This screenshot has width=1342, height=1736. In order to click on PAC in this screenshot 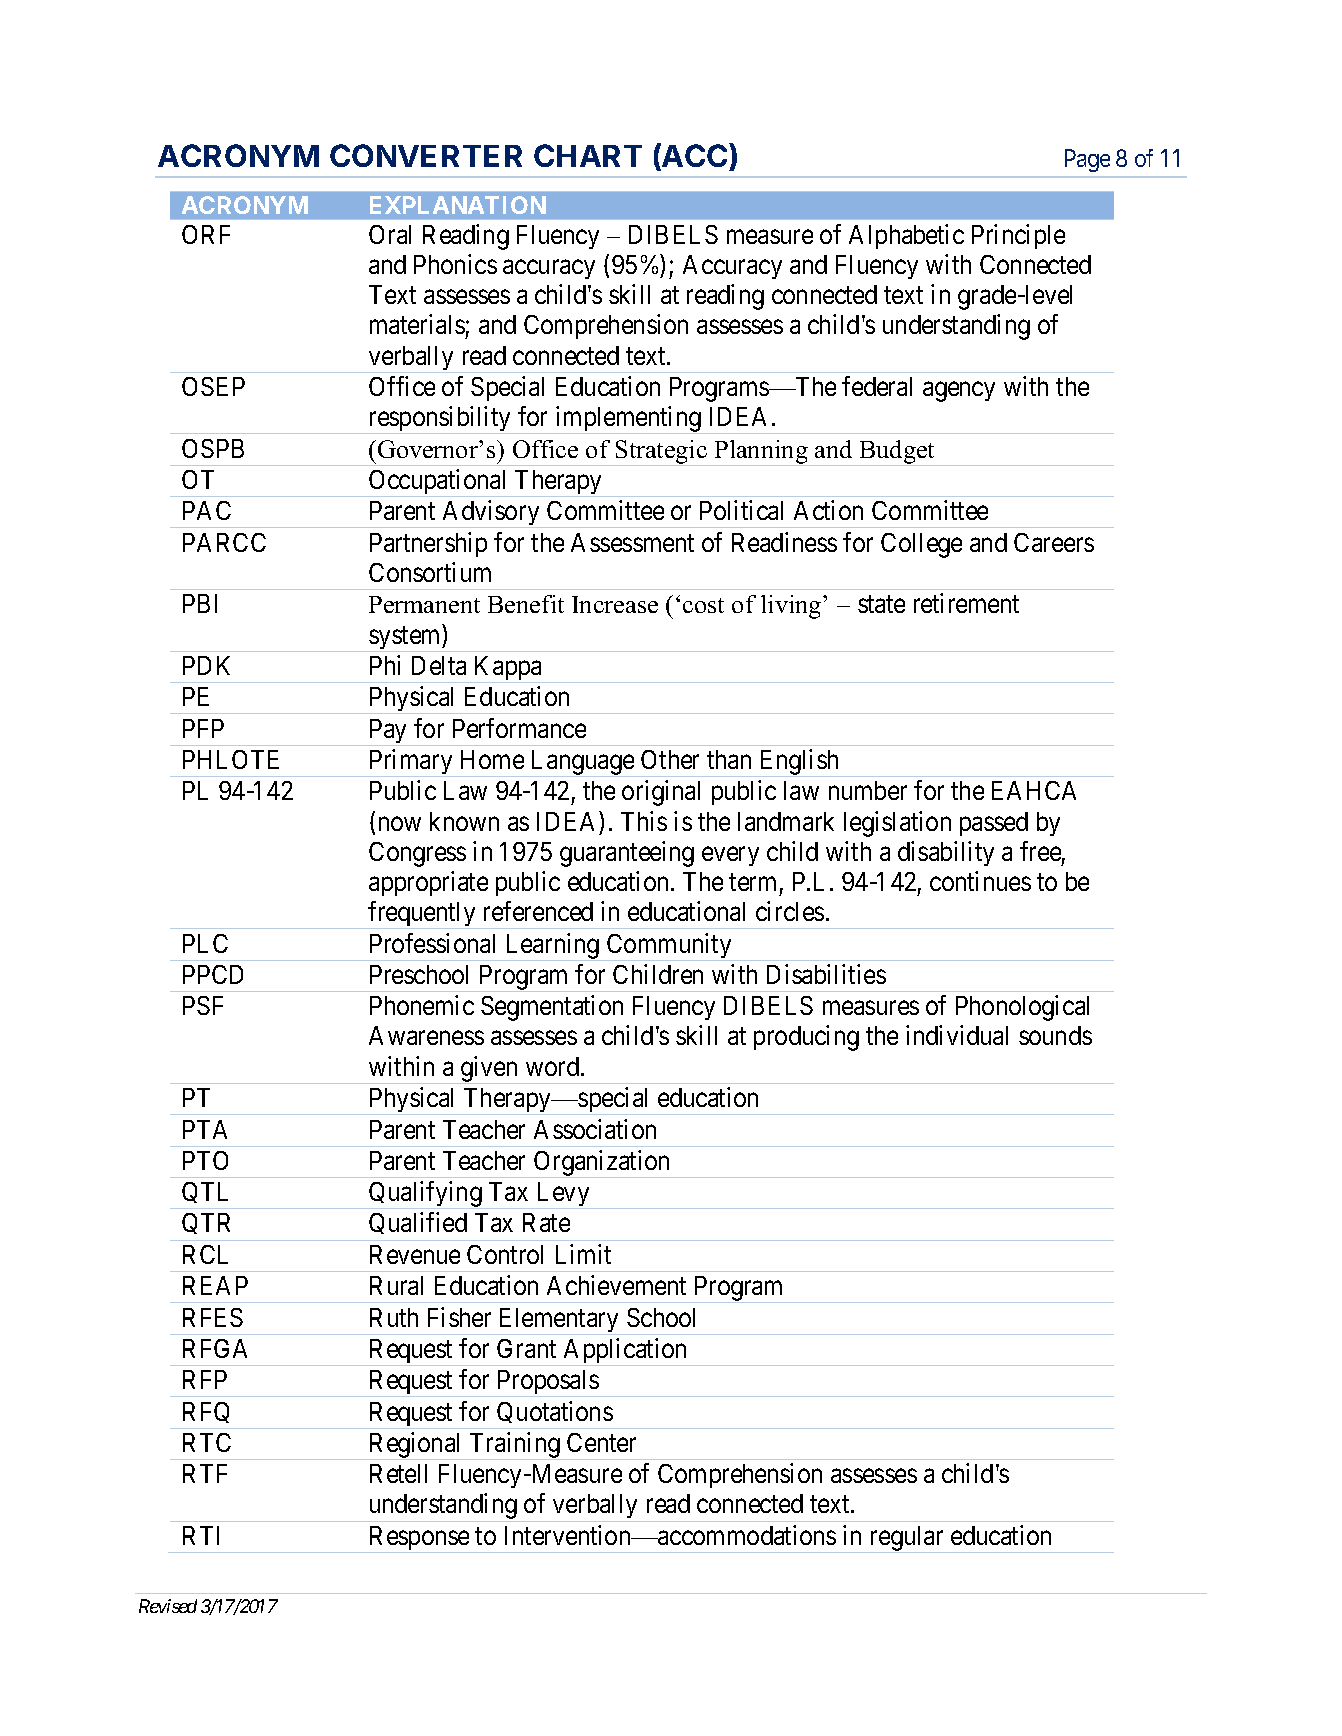, I will do `click(207, 510)`.
